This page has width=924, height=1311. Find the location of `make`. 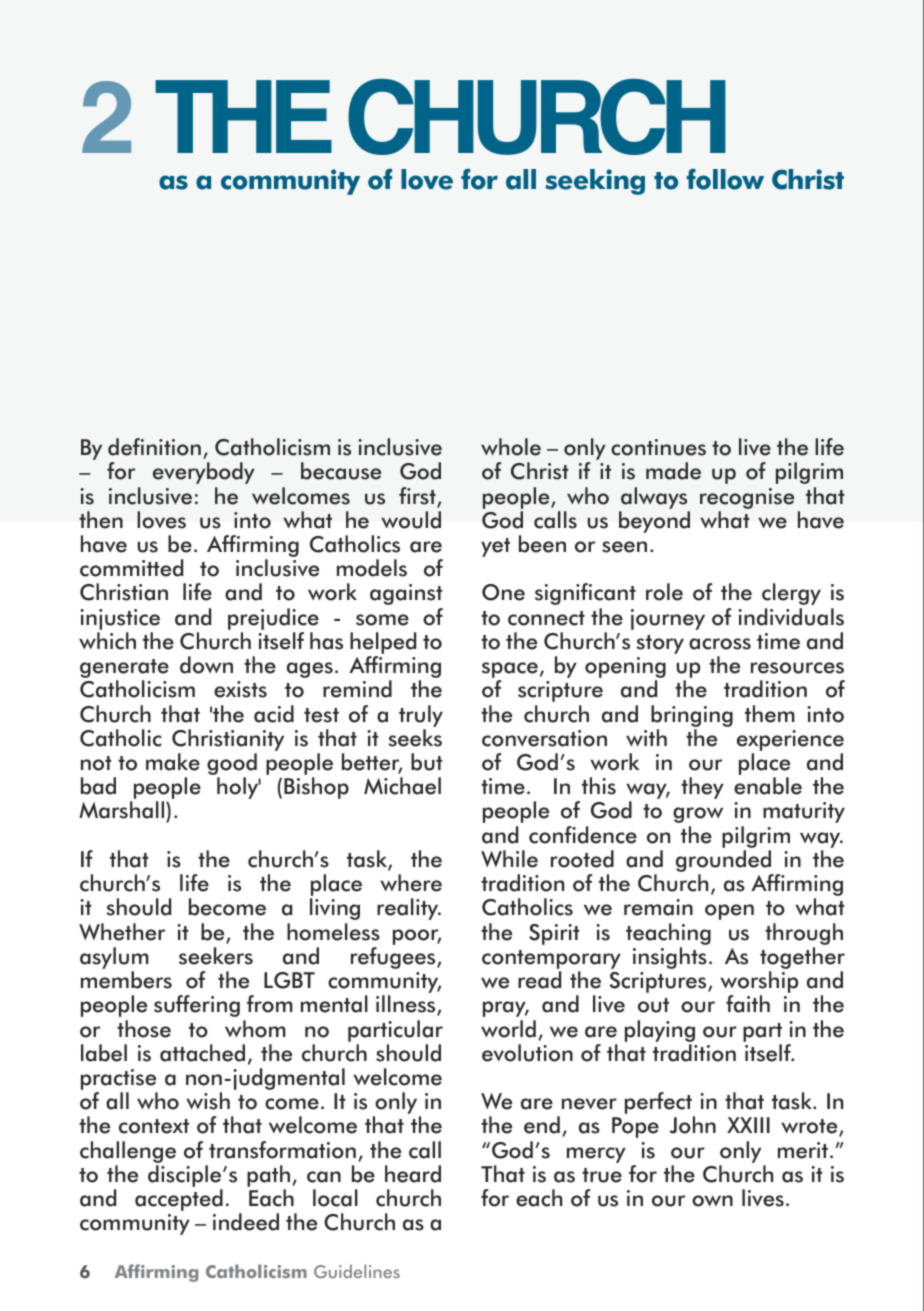

make is located at coordinates (173, 762).
